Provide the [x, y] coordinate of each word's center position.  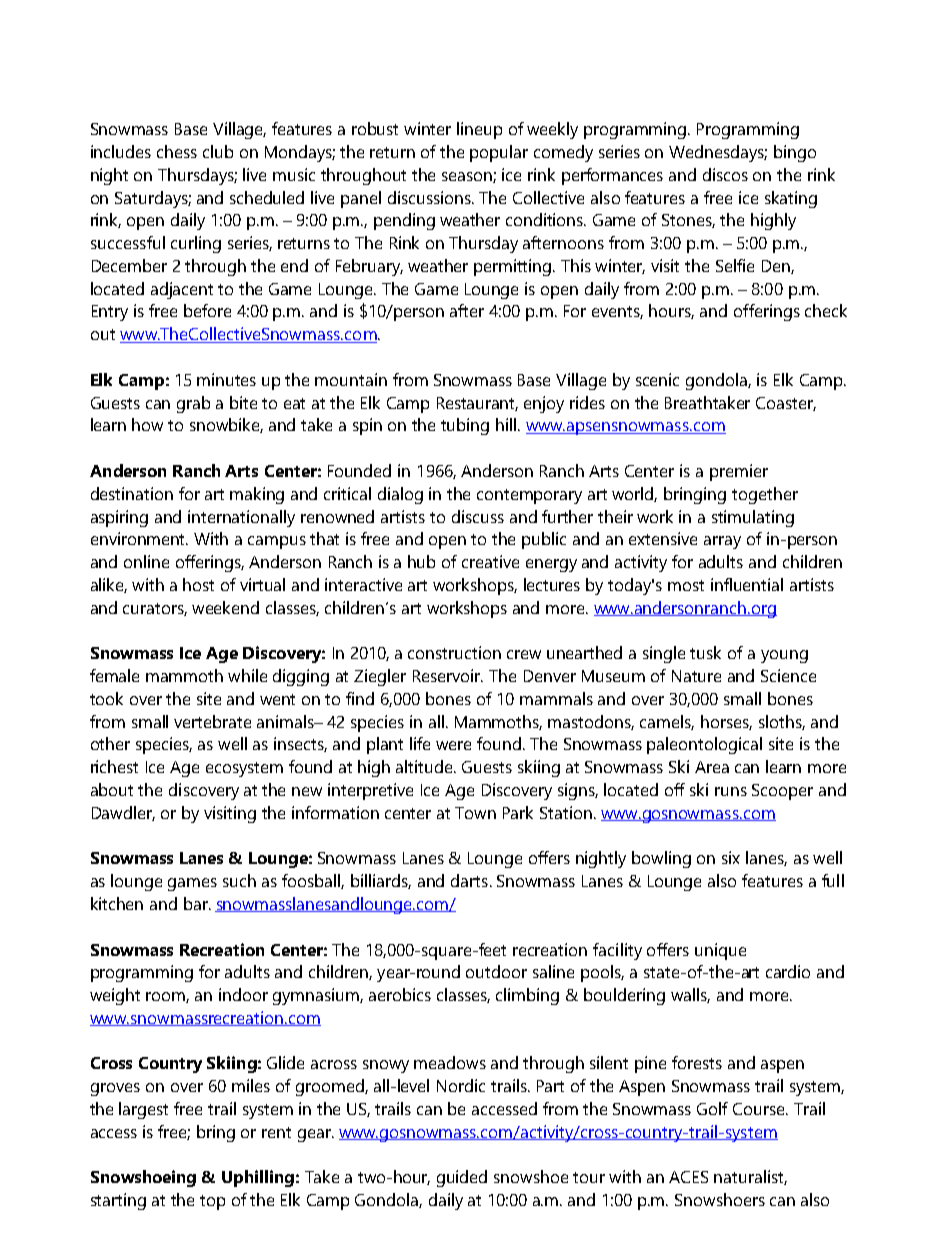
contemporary [529, 496]
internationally [241, 518]
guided [462, 1178]
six [731, 857]
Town [475, 813]
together [765, 495]
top [212, 1202]
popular [499, 153]
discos [725, 174]
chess [177, 151]
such [239, 880]
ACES [688, 1177]
